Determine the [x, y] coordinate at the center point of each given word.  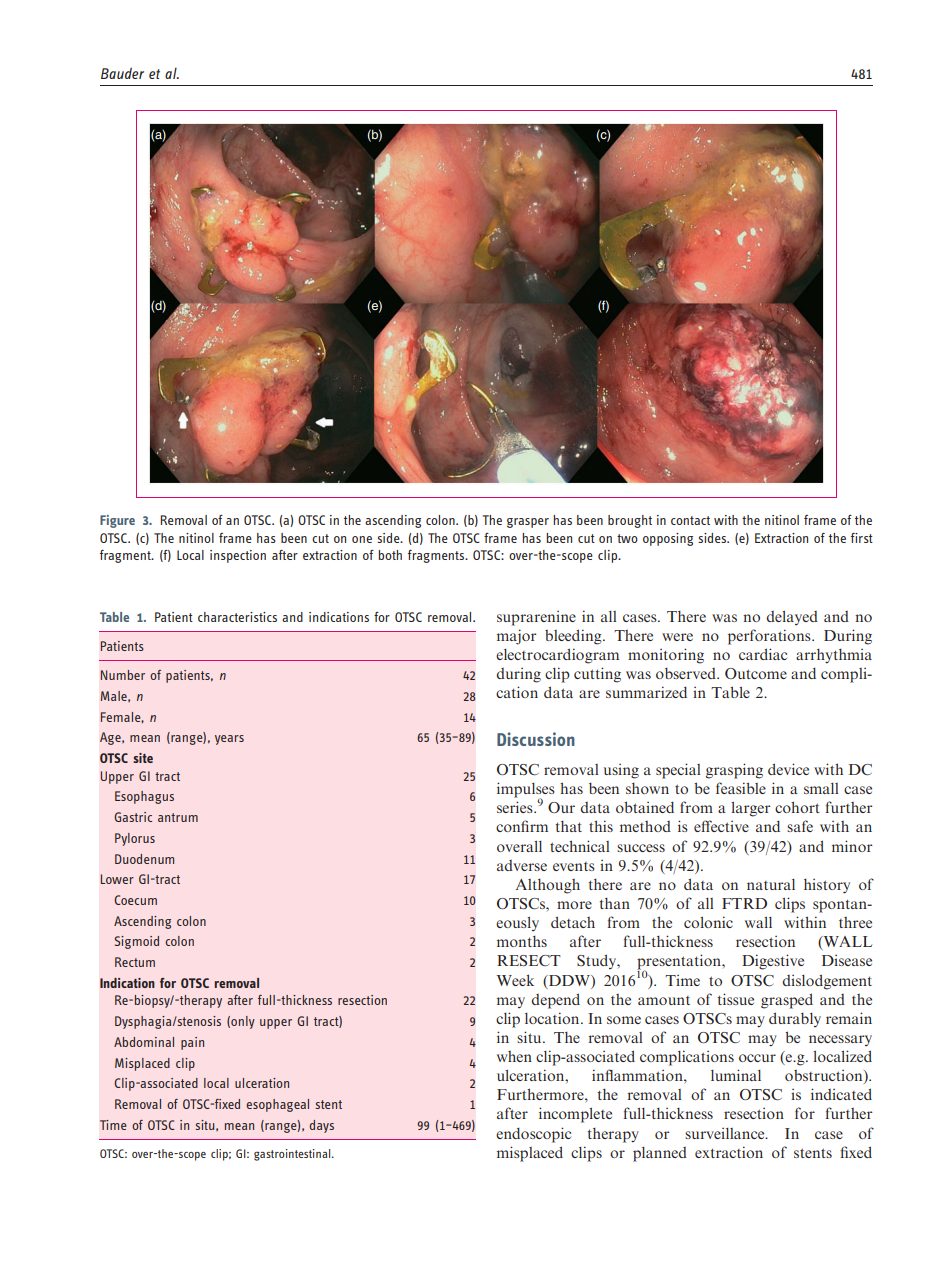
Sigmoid [137, 942]
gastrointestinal [293, 1155]
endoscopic [533, 1135]
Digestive [773, 962]
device [788, 769]
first [862, 538]
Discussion [536, 739]
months [522, 941]
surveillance [726, 1133]
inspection [238, 556]
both [390, 555]
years [229, 740]
